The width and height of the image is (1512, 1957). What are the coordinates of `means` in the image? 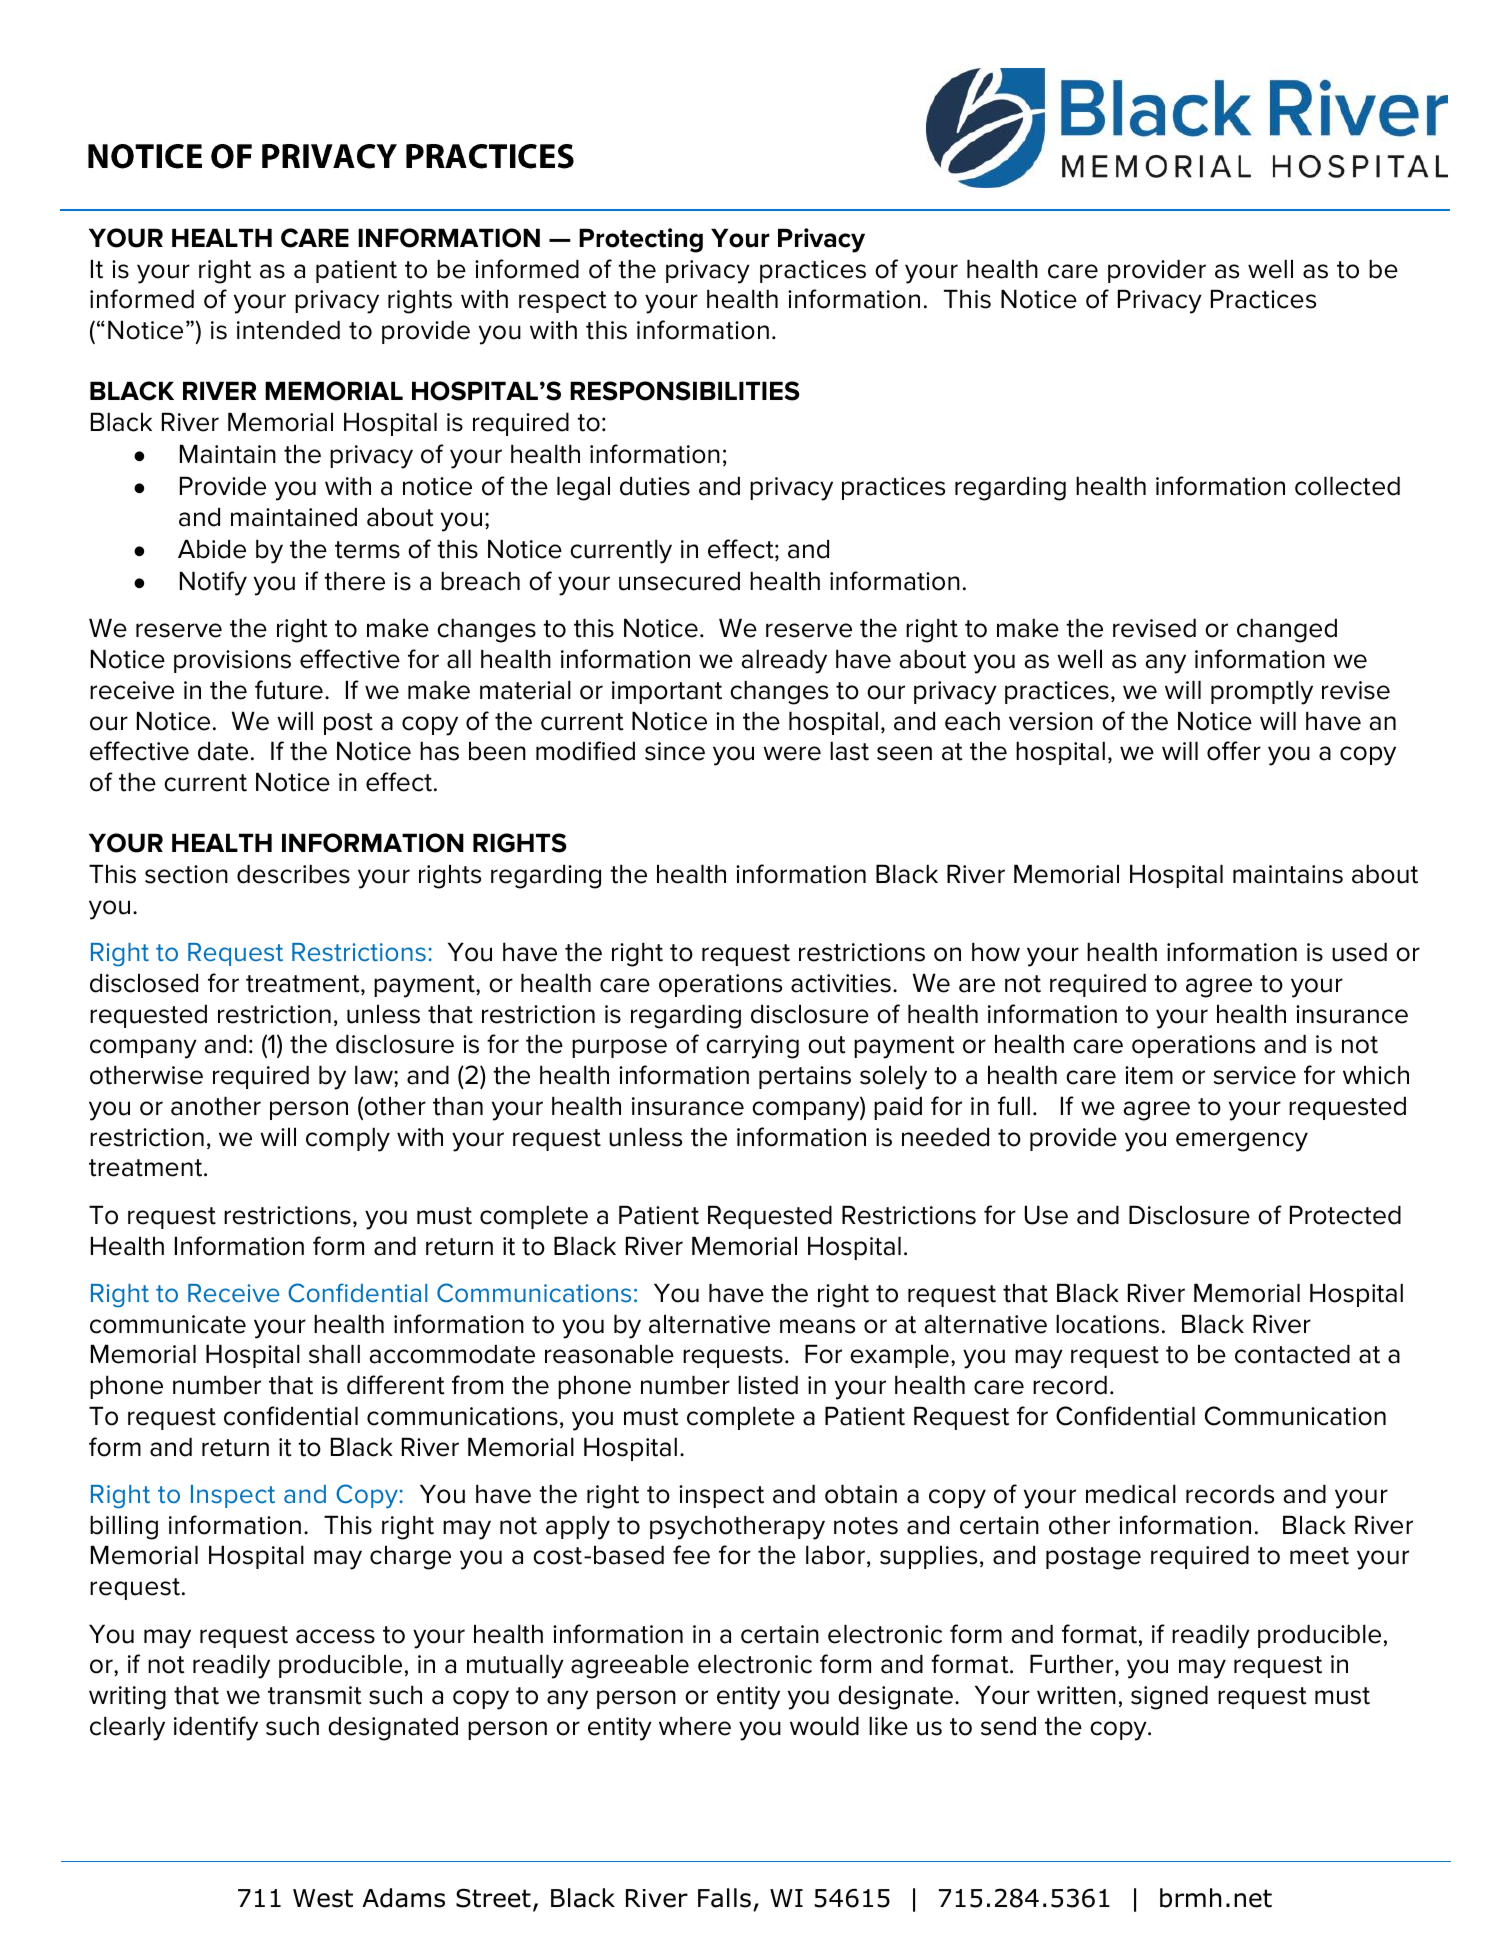 It's located at (817, 1326).
